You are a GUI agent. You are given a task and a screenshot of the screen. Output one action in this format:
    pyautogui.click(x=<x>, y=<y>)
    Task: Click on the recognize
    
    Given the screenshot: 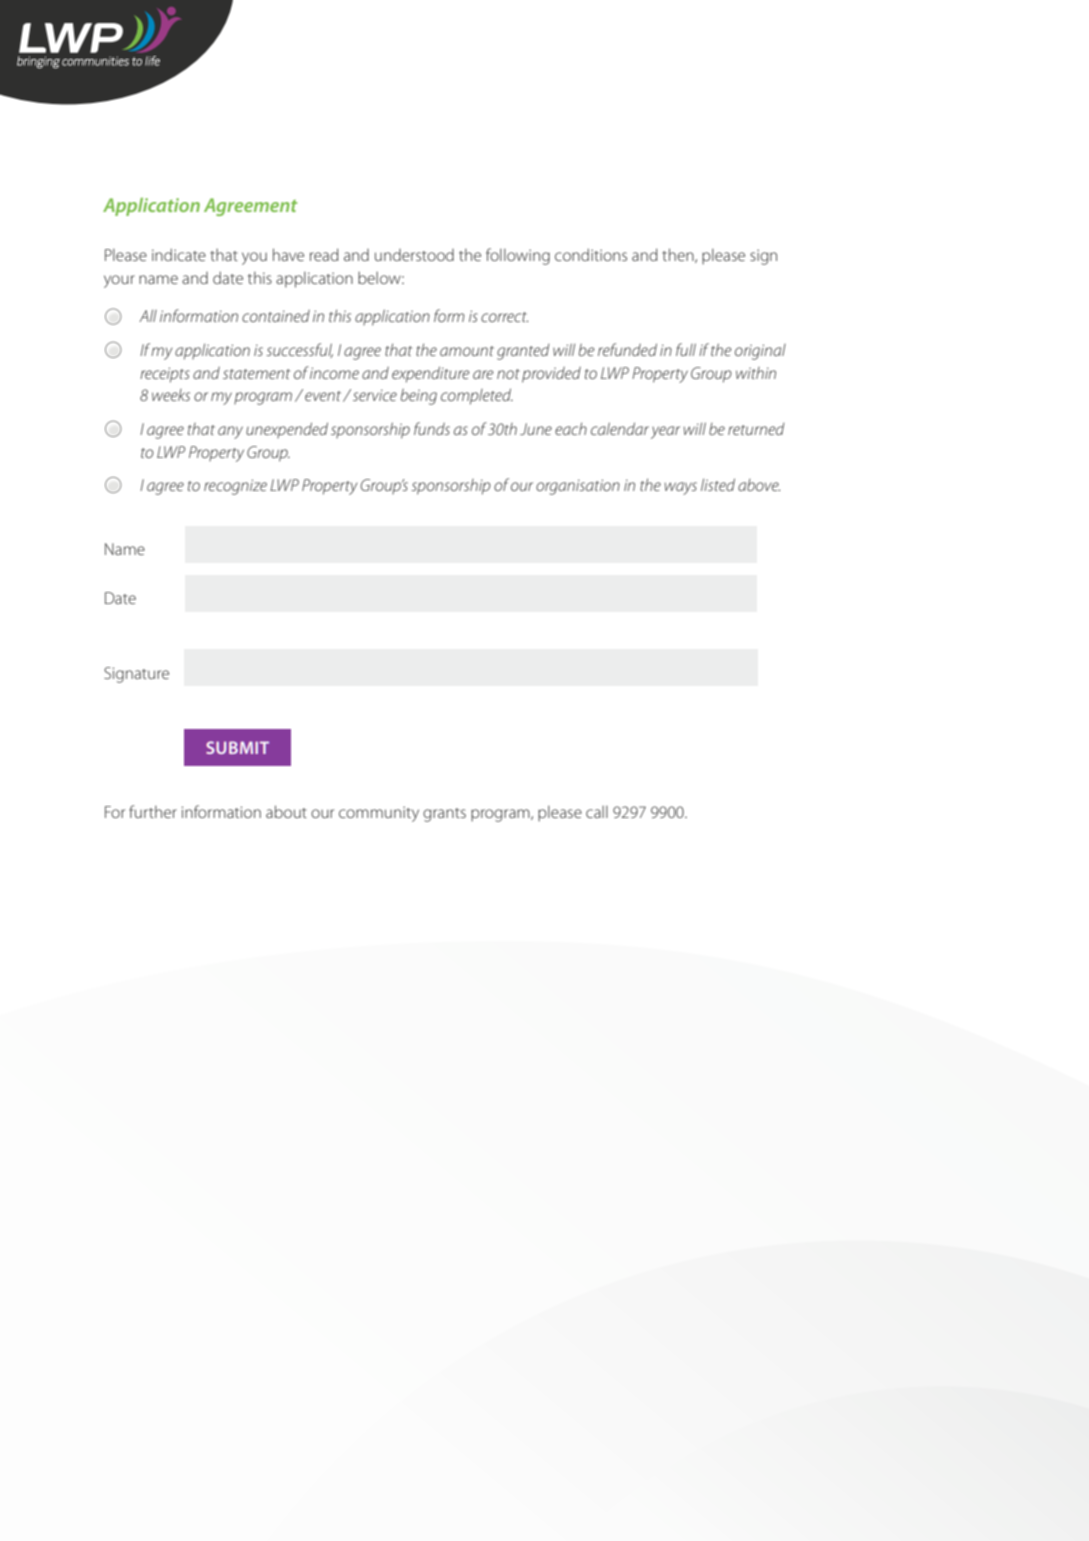 What is the action you would take?
    pyautogui.click(x=235, y=487)
